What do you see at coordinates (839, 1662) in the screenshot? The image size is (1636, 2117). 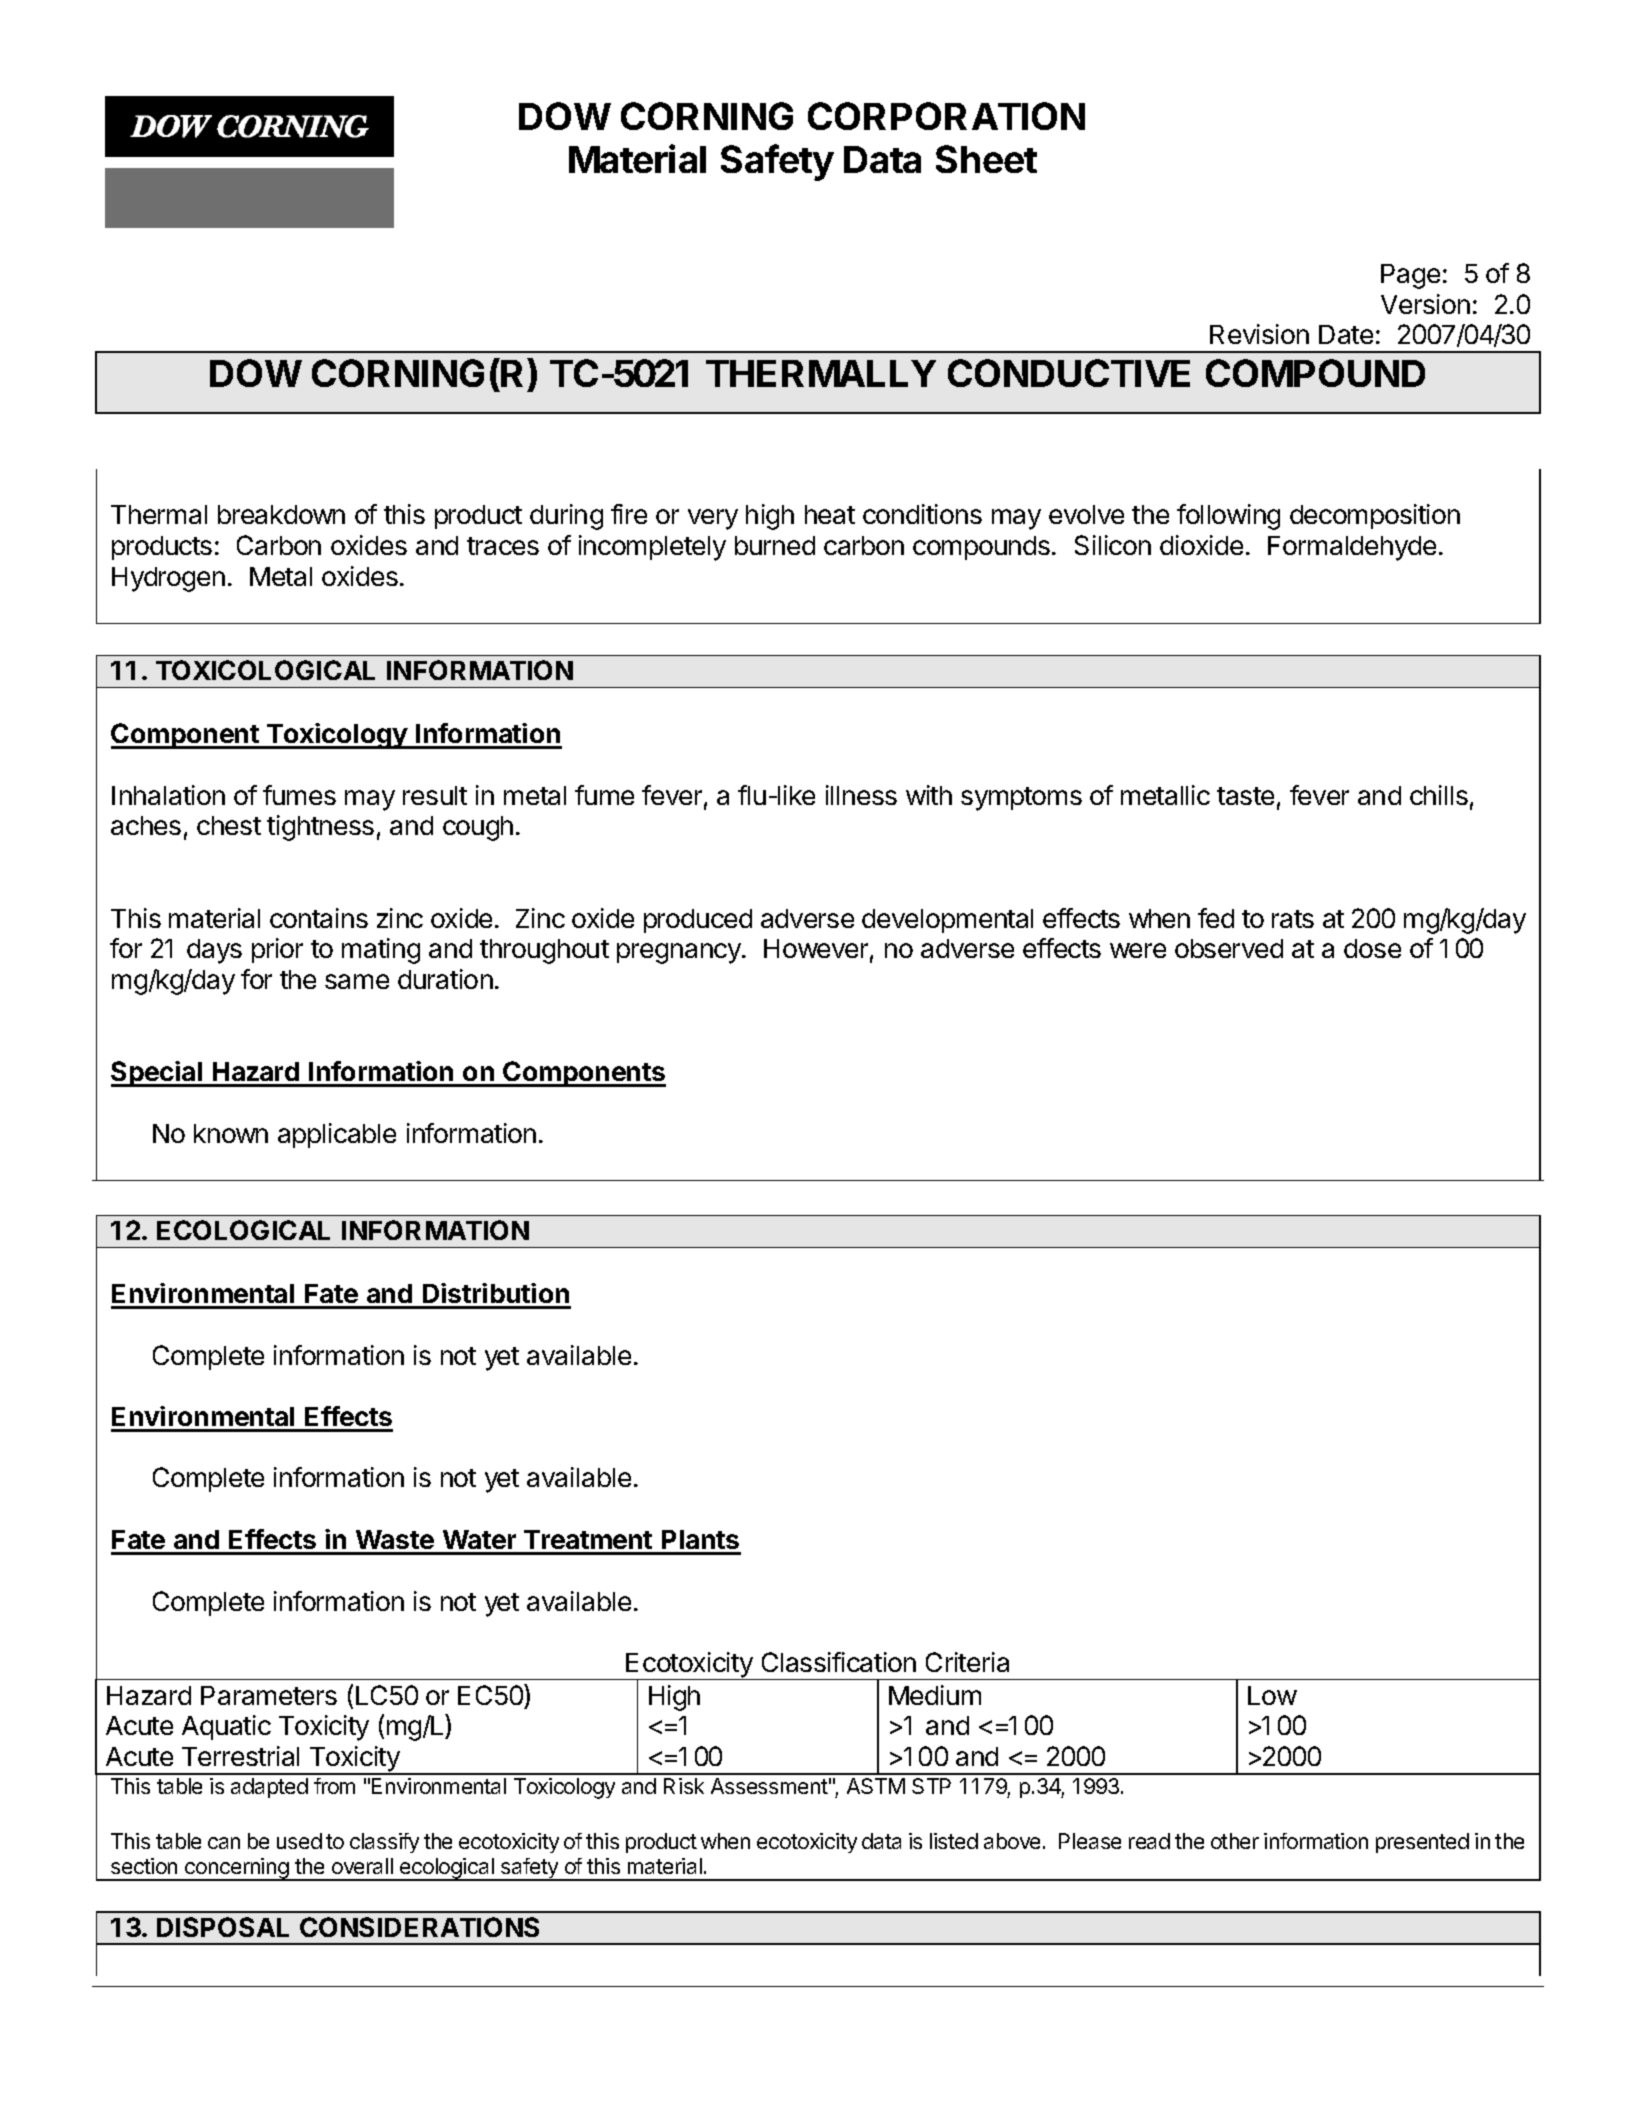 I see `Classification` at bounding box center [839, 1662].
